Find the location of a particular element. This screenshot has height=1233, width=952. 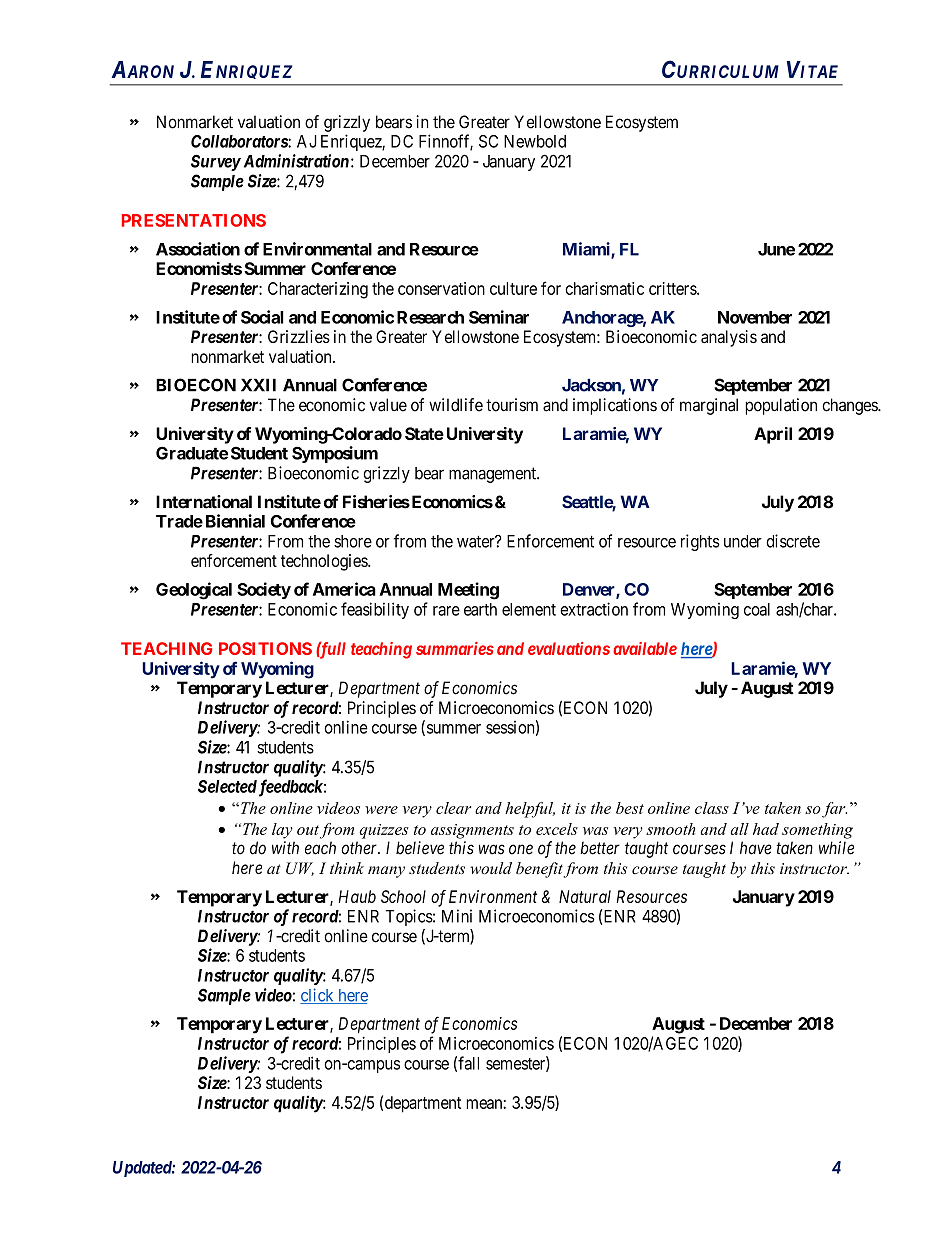

Society is located at coordinates (264, 590).
